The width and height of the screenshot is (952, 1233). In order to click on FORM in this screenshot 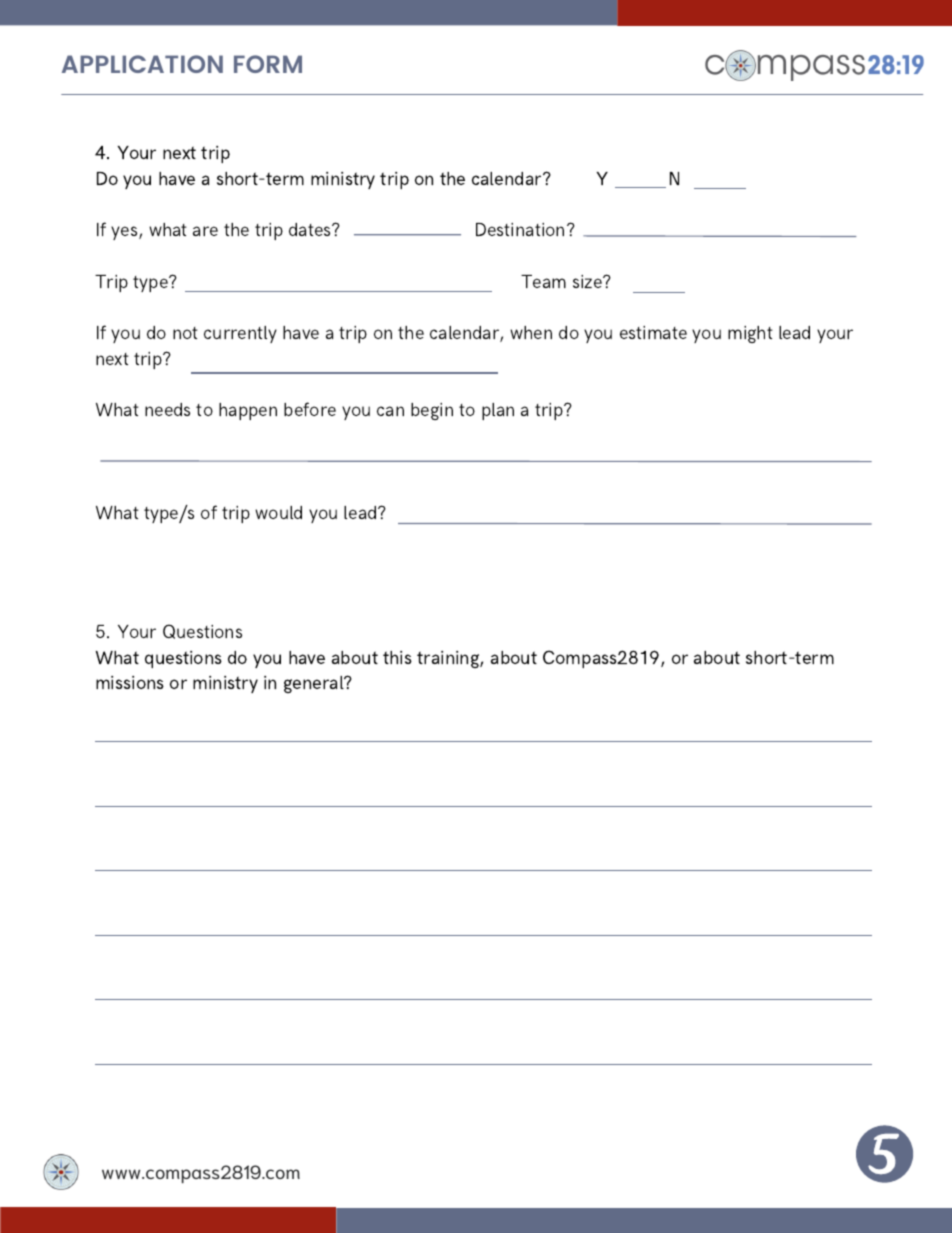, I will do `click(268, 64)`.
